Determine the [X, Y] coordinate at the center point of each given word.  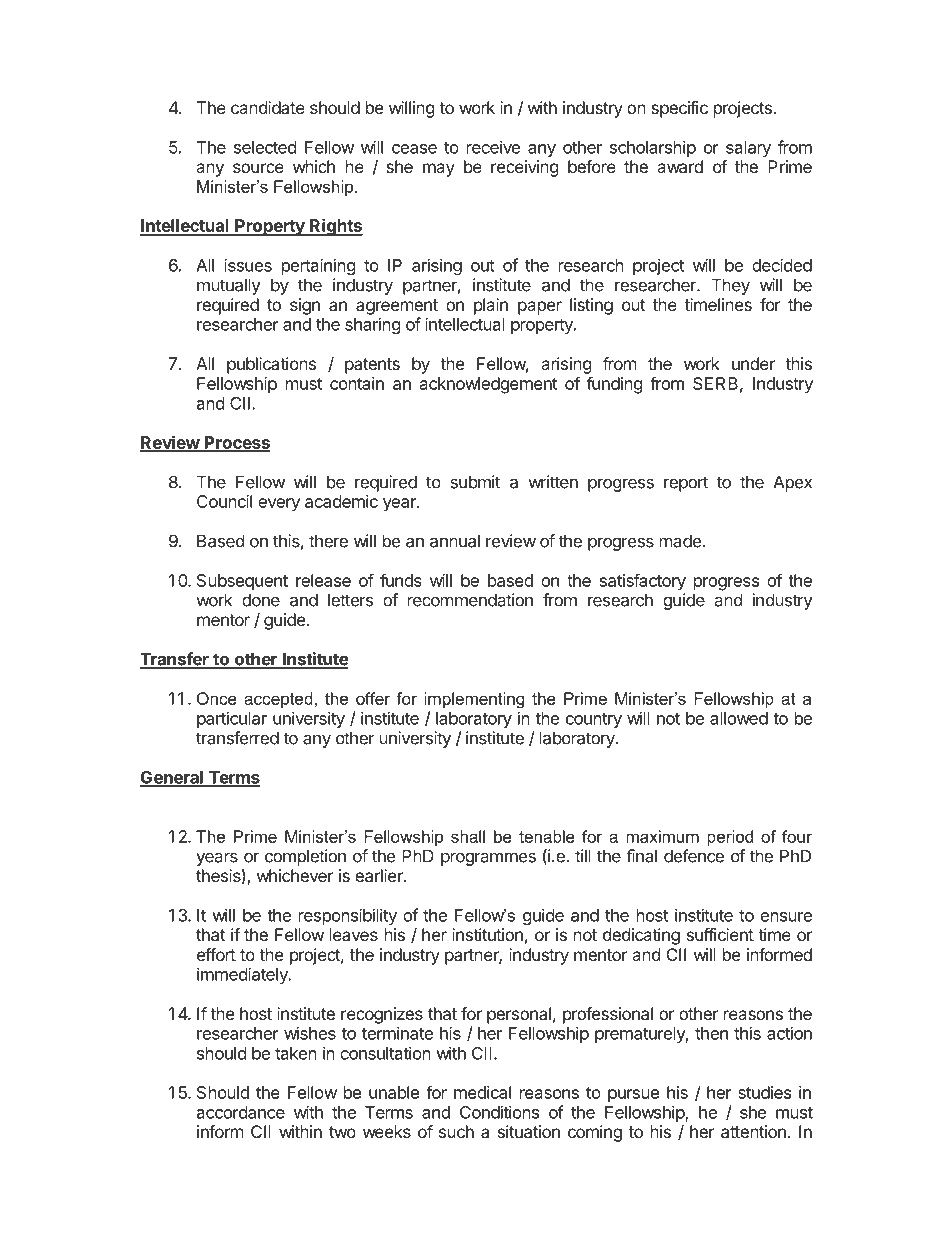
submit [475, 482]
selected [265, 147]
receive [493, 147]
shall [468, 836]
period [730, 838]
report [686, 484]
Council [224, 501]
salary [748, 149]
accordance [241, 1112]
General [172, 778]
